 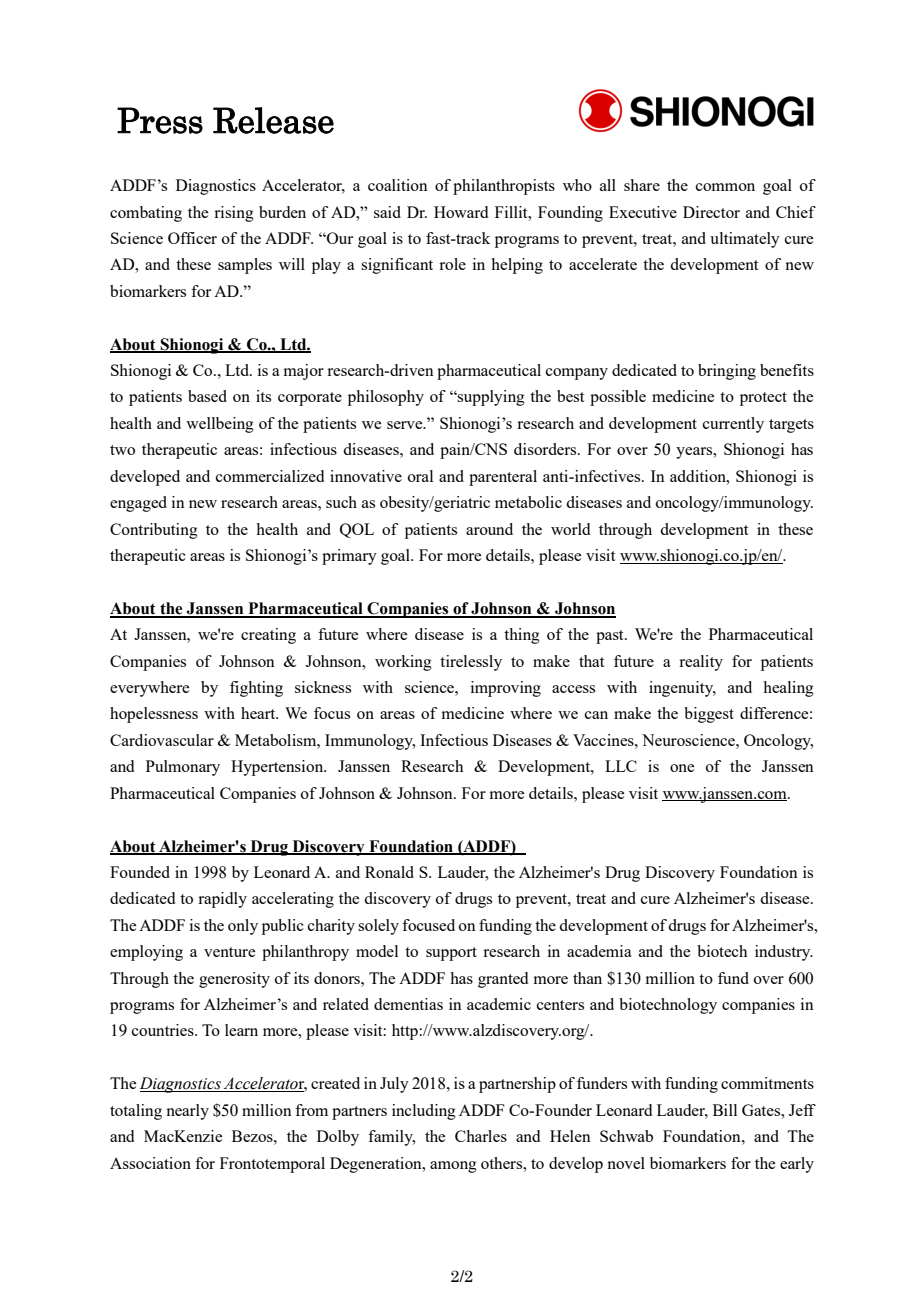 What do you see at coordinates (489, 529) in the screenshot?
I see `around` at bounding box center [489, 529].
